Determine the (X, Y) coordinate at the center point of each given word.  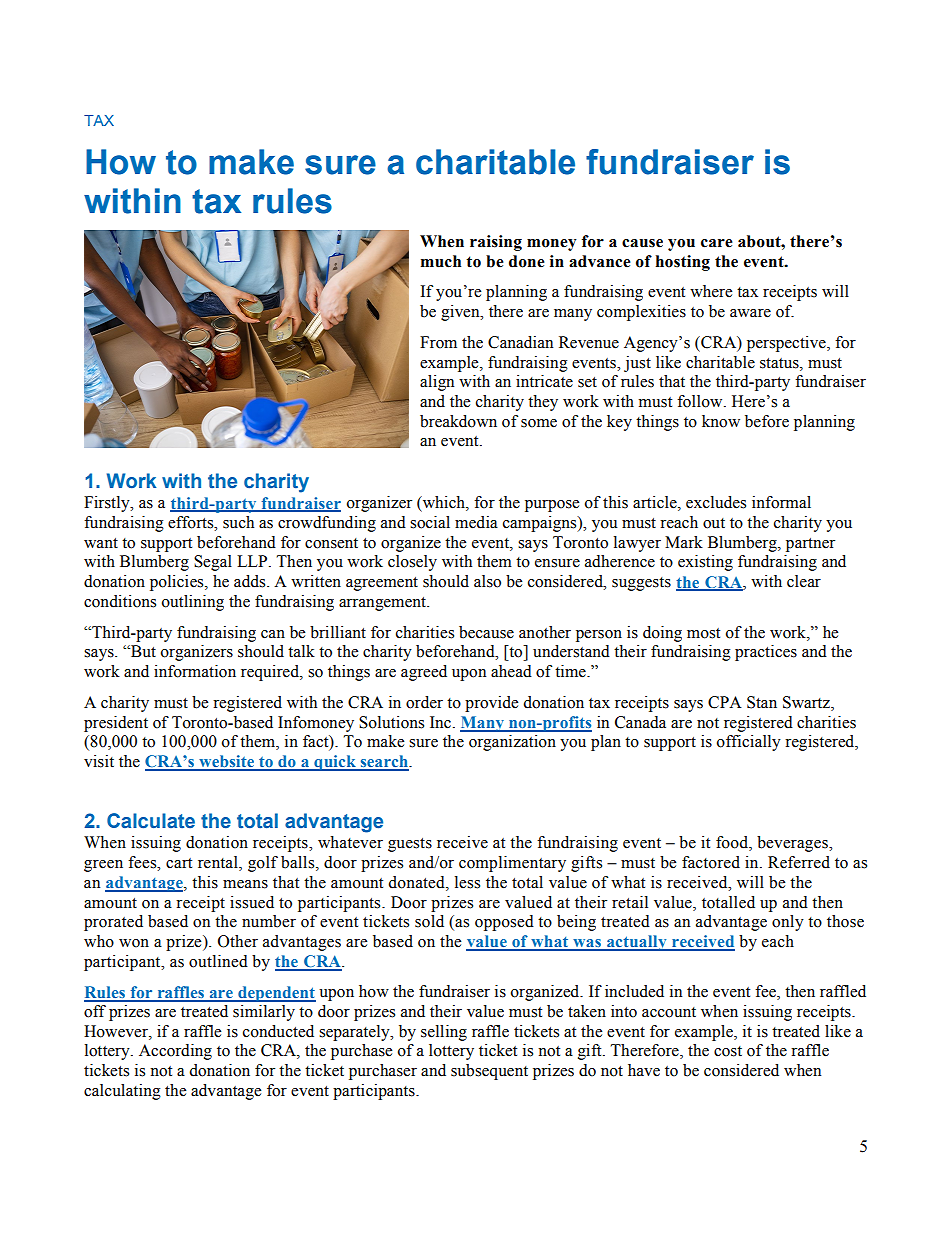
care (717, 243)
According (175, 1052)
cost (728, 1051)
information (195, 671)
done (527, 261)
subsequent (489, 1072)
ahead (511, 671)
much (441, 261)
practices (766, 653)
